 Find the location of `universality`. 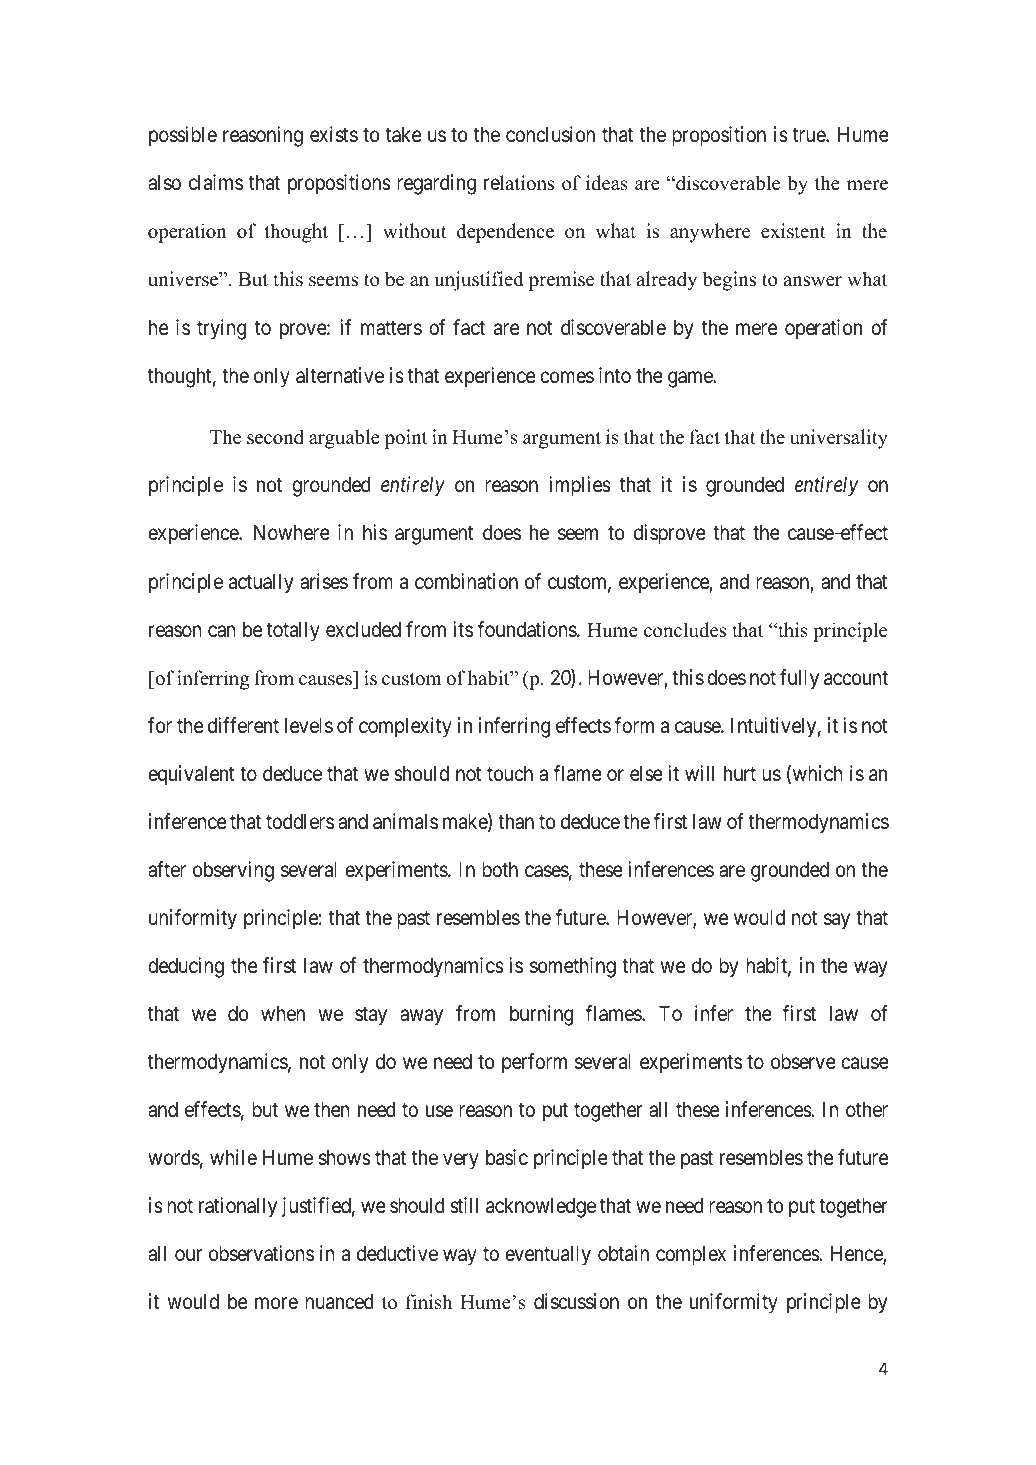

universality is located at coordinates (839, 439).
